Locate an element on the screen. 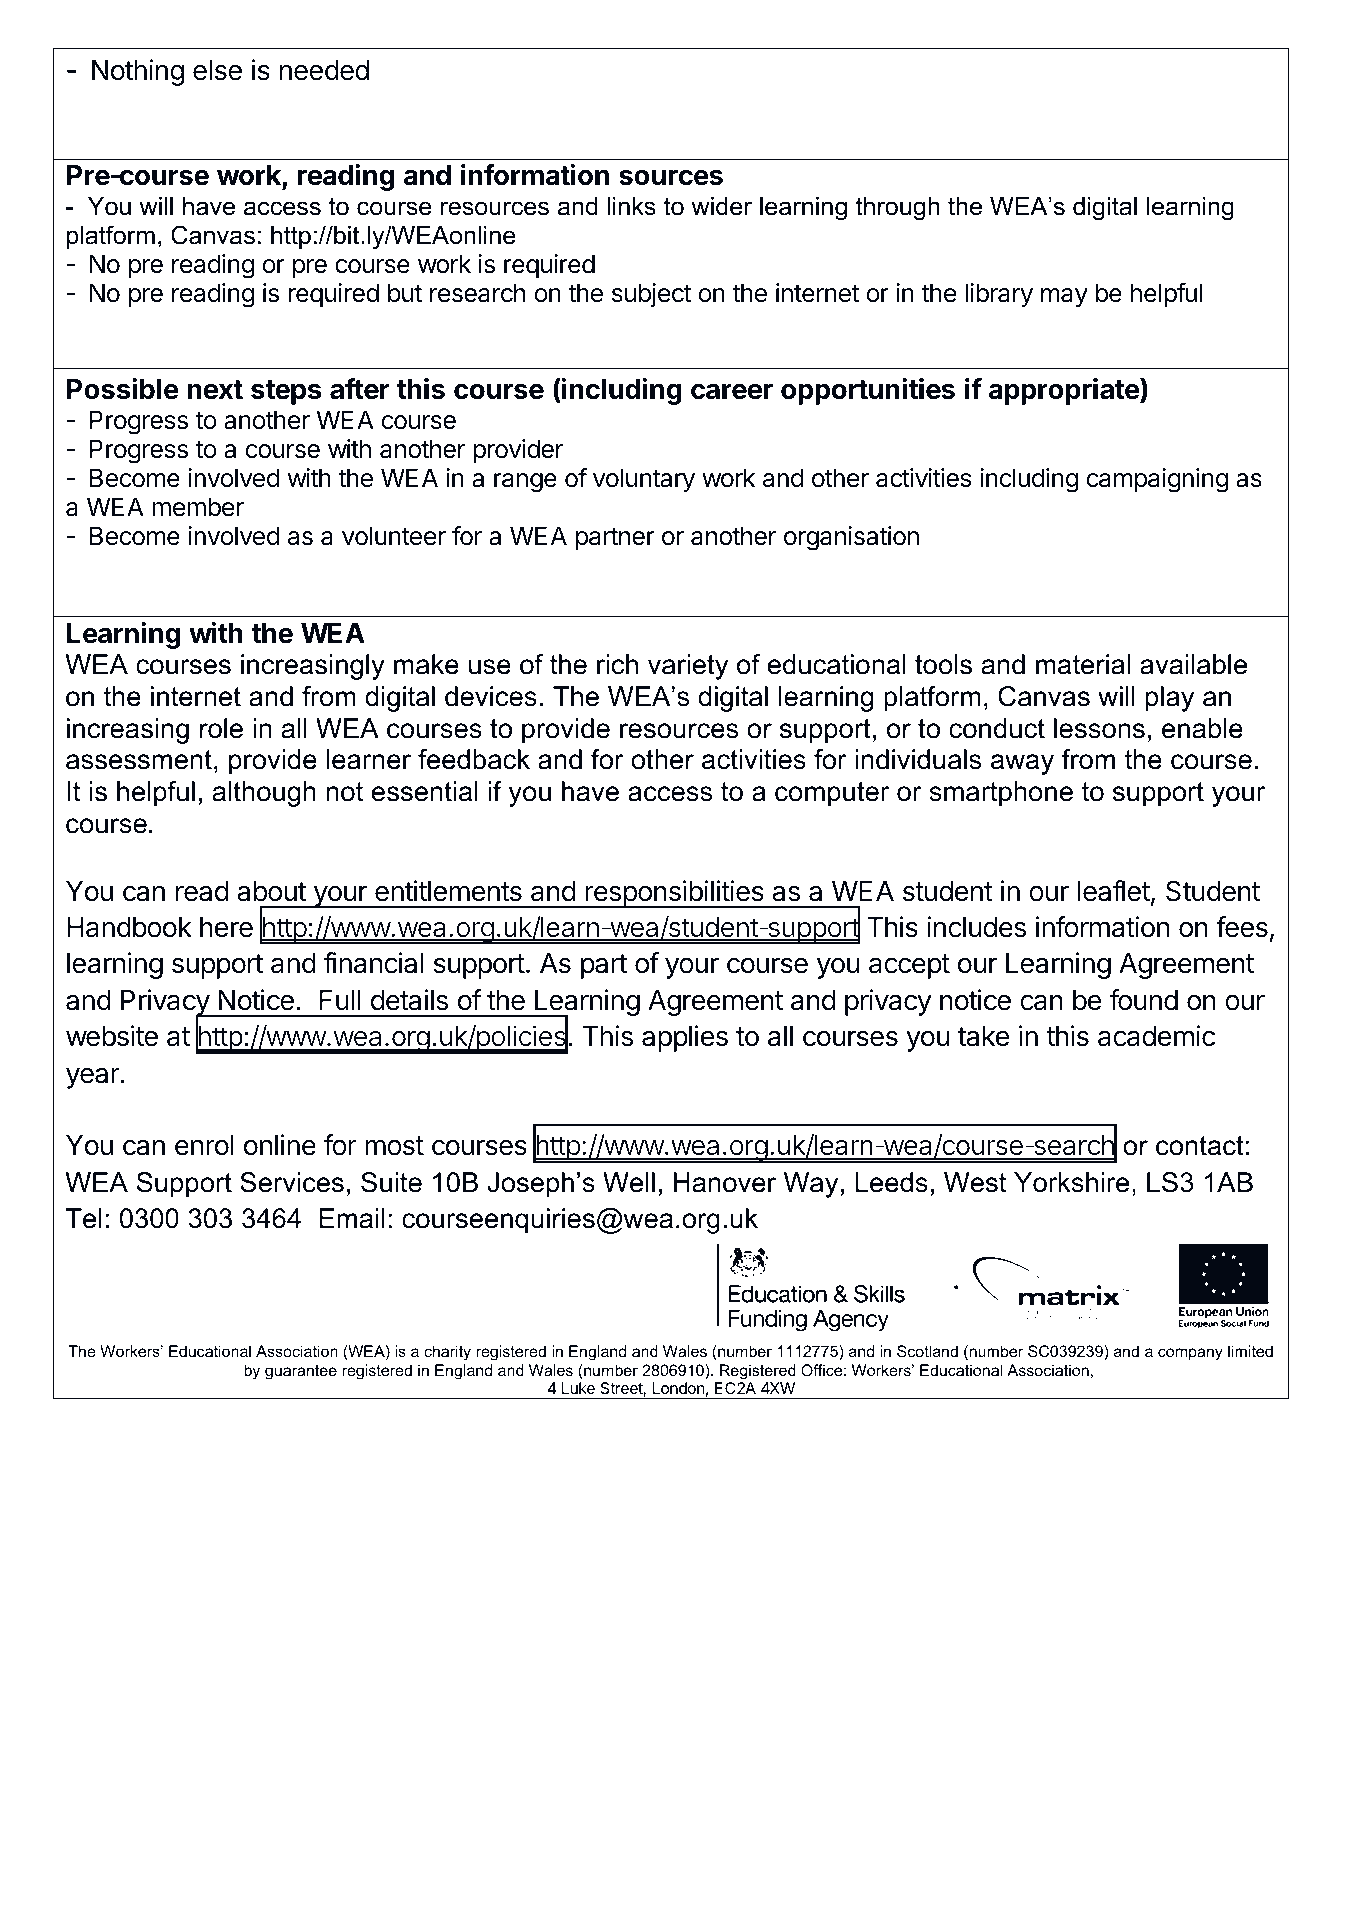  next is located at coordinates (215, 390).
